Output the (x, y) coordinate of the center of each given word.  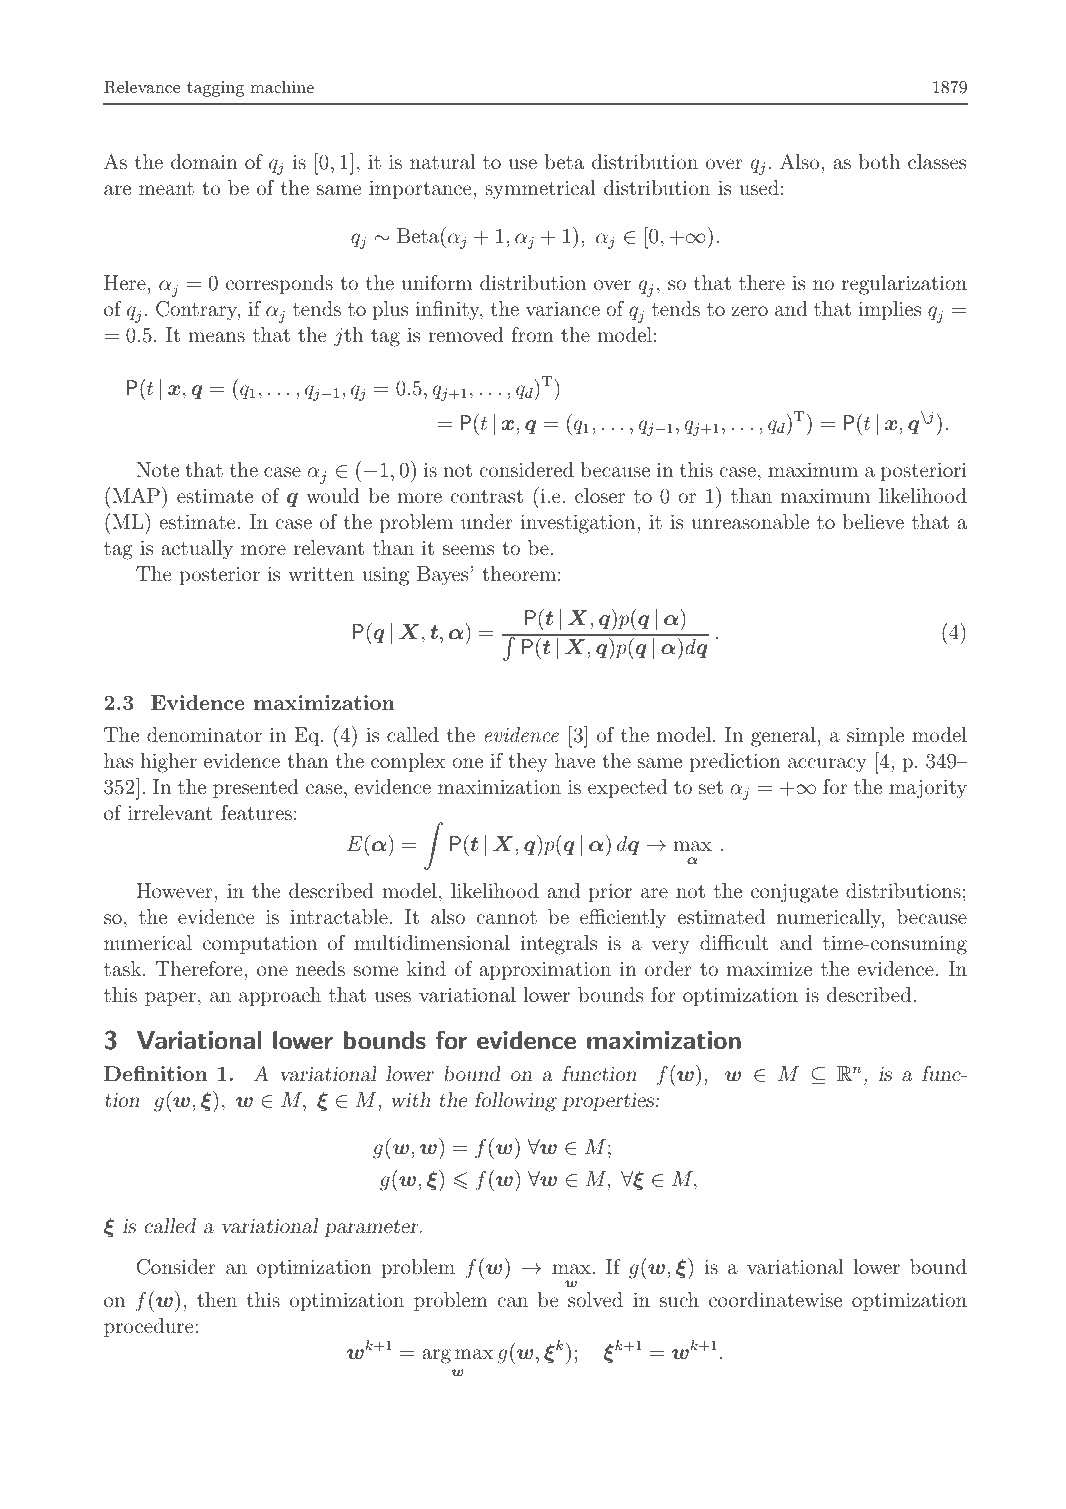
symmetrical (540, 190)
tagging (215, 89)
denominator (204, 734)
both (879, 161)
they (528, 763)
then (217, 1299)
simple (875, 736)
